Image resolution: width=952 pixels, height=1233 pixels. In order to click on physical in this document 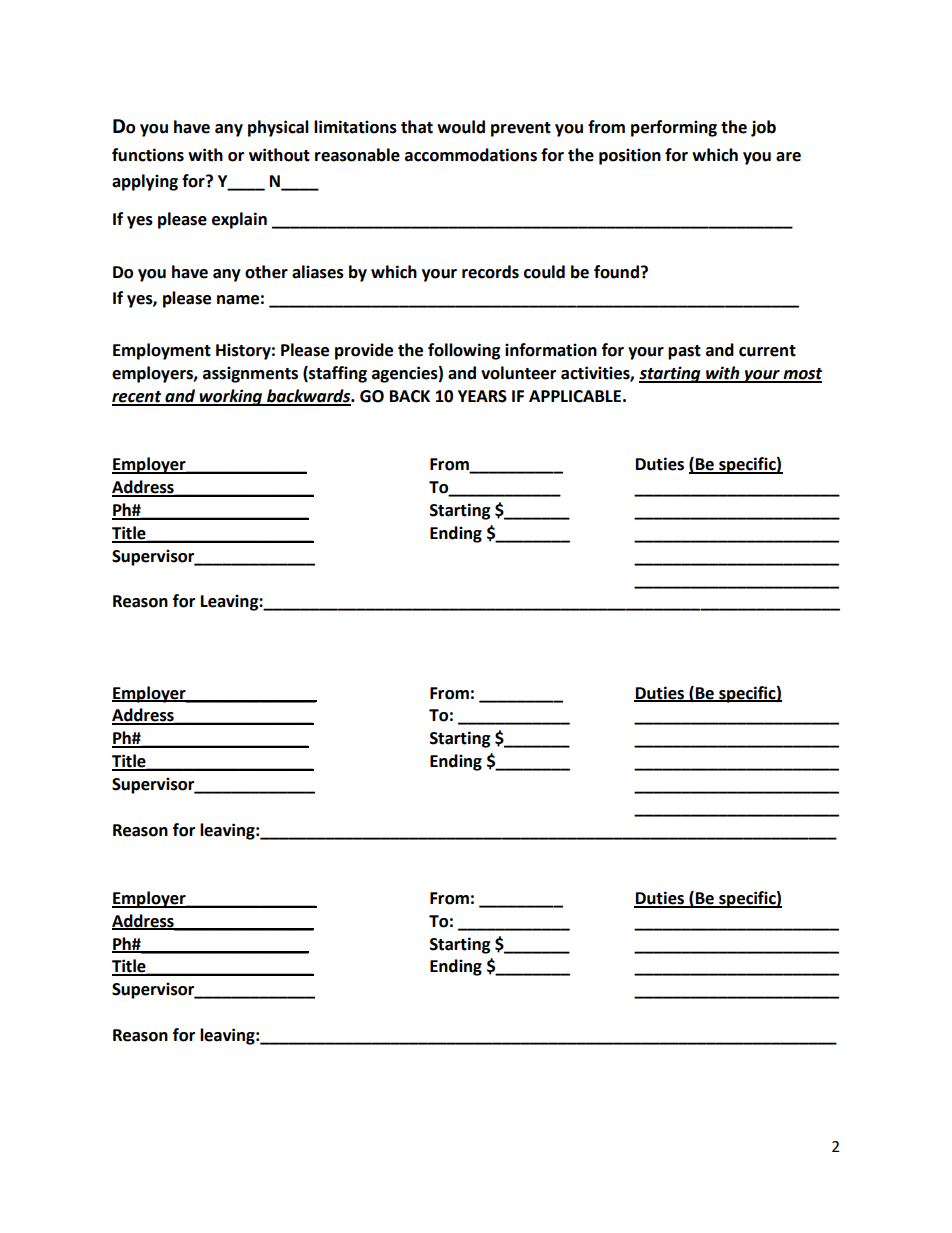, I will do `click(278, 128)`.
